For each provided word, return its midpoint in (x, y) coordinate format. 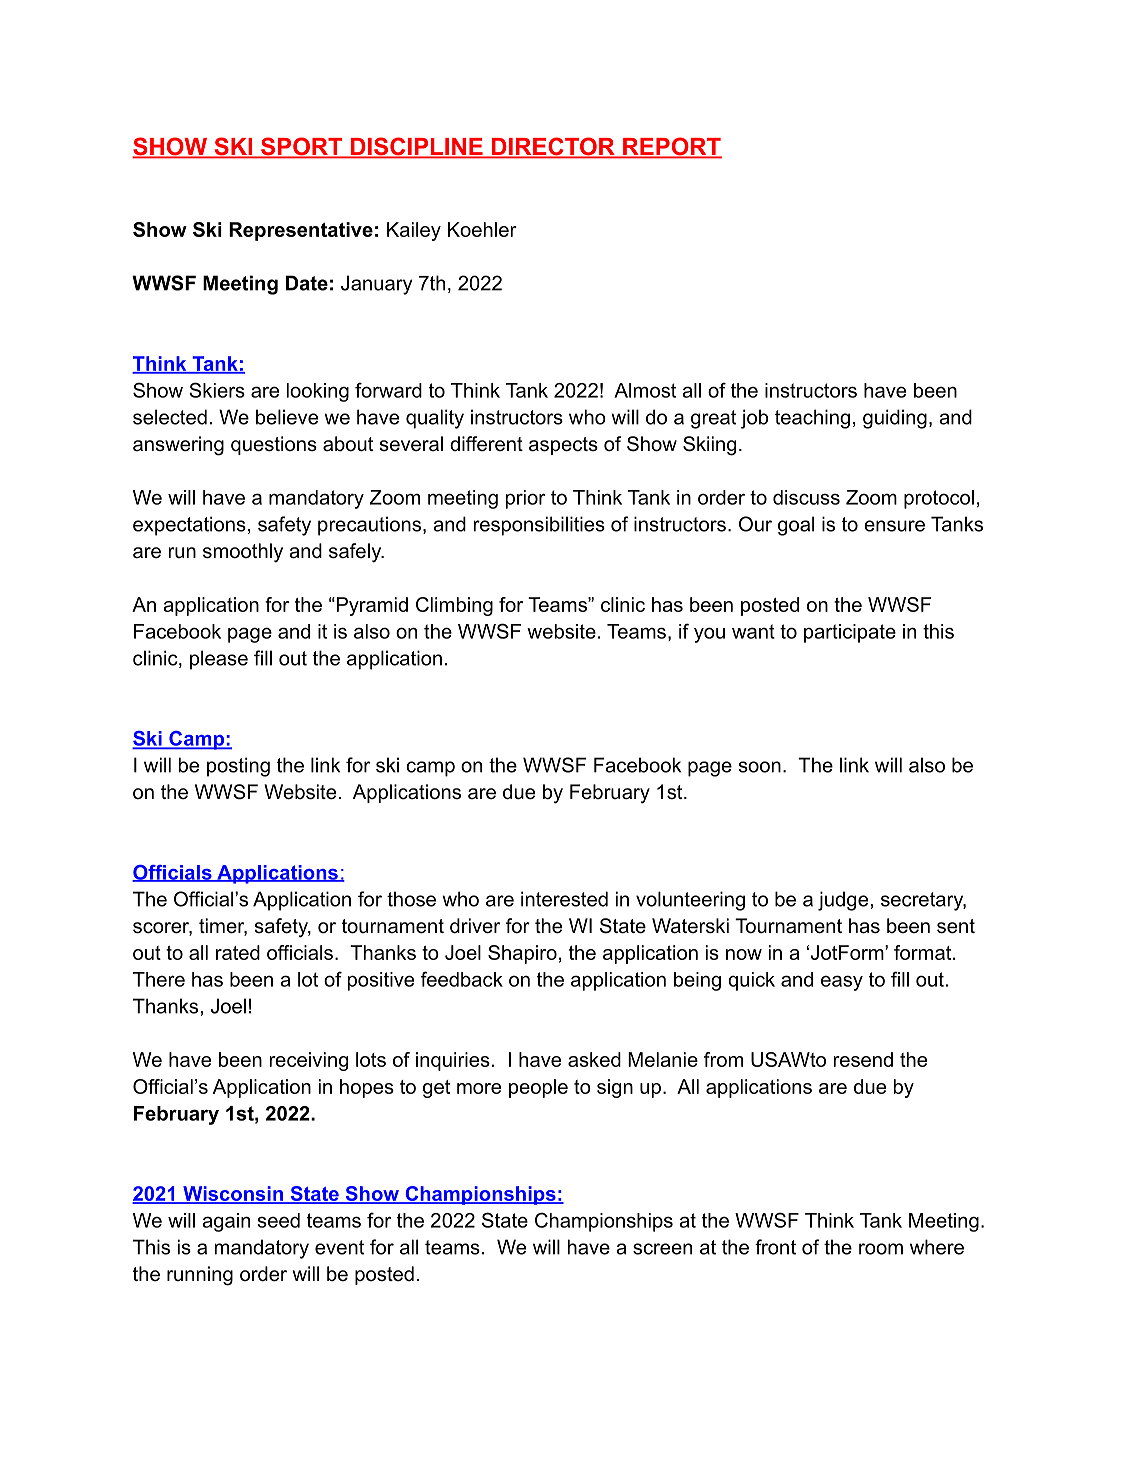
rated (238, 952)
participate (850, 633)
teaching (812, 419)
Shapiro (522, 954)
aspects (563, 446)
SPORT (302, 147)
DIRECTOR (553, 147)
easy (842, 983)
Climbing (454, 606)
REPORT (671, 147)
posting (238, 767)
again (226, 1222)
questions (274, 445)
